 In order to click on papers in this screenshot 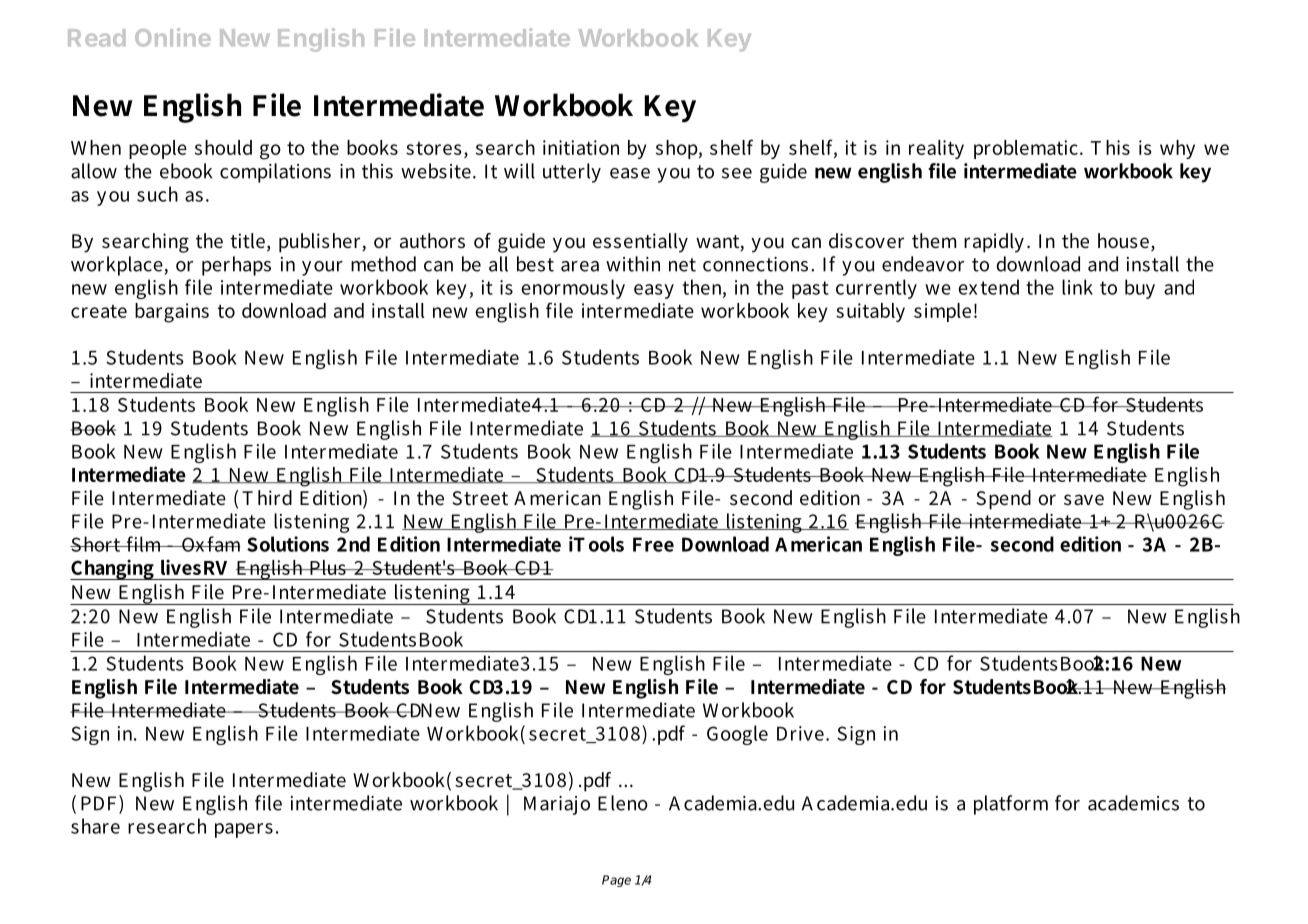, I will do `click(244, 830)`.
